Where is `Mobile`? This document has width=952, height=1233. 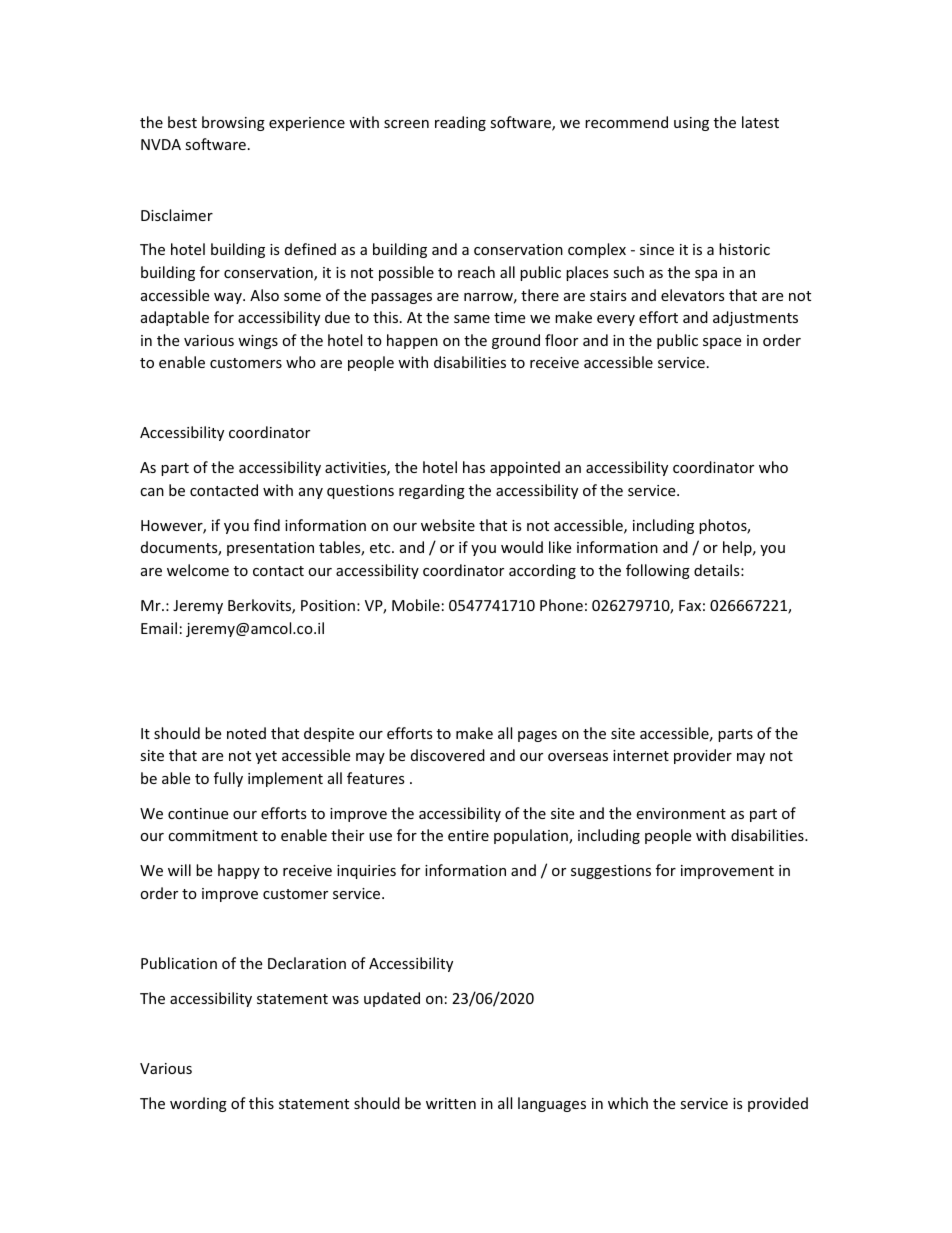
Mobile is located at coordinates (416, 605).
